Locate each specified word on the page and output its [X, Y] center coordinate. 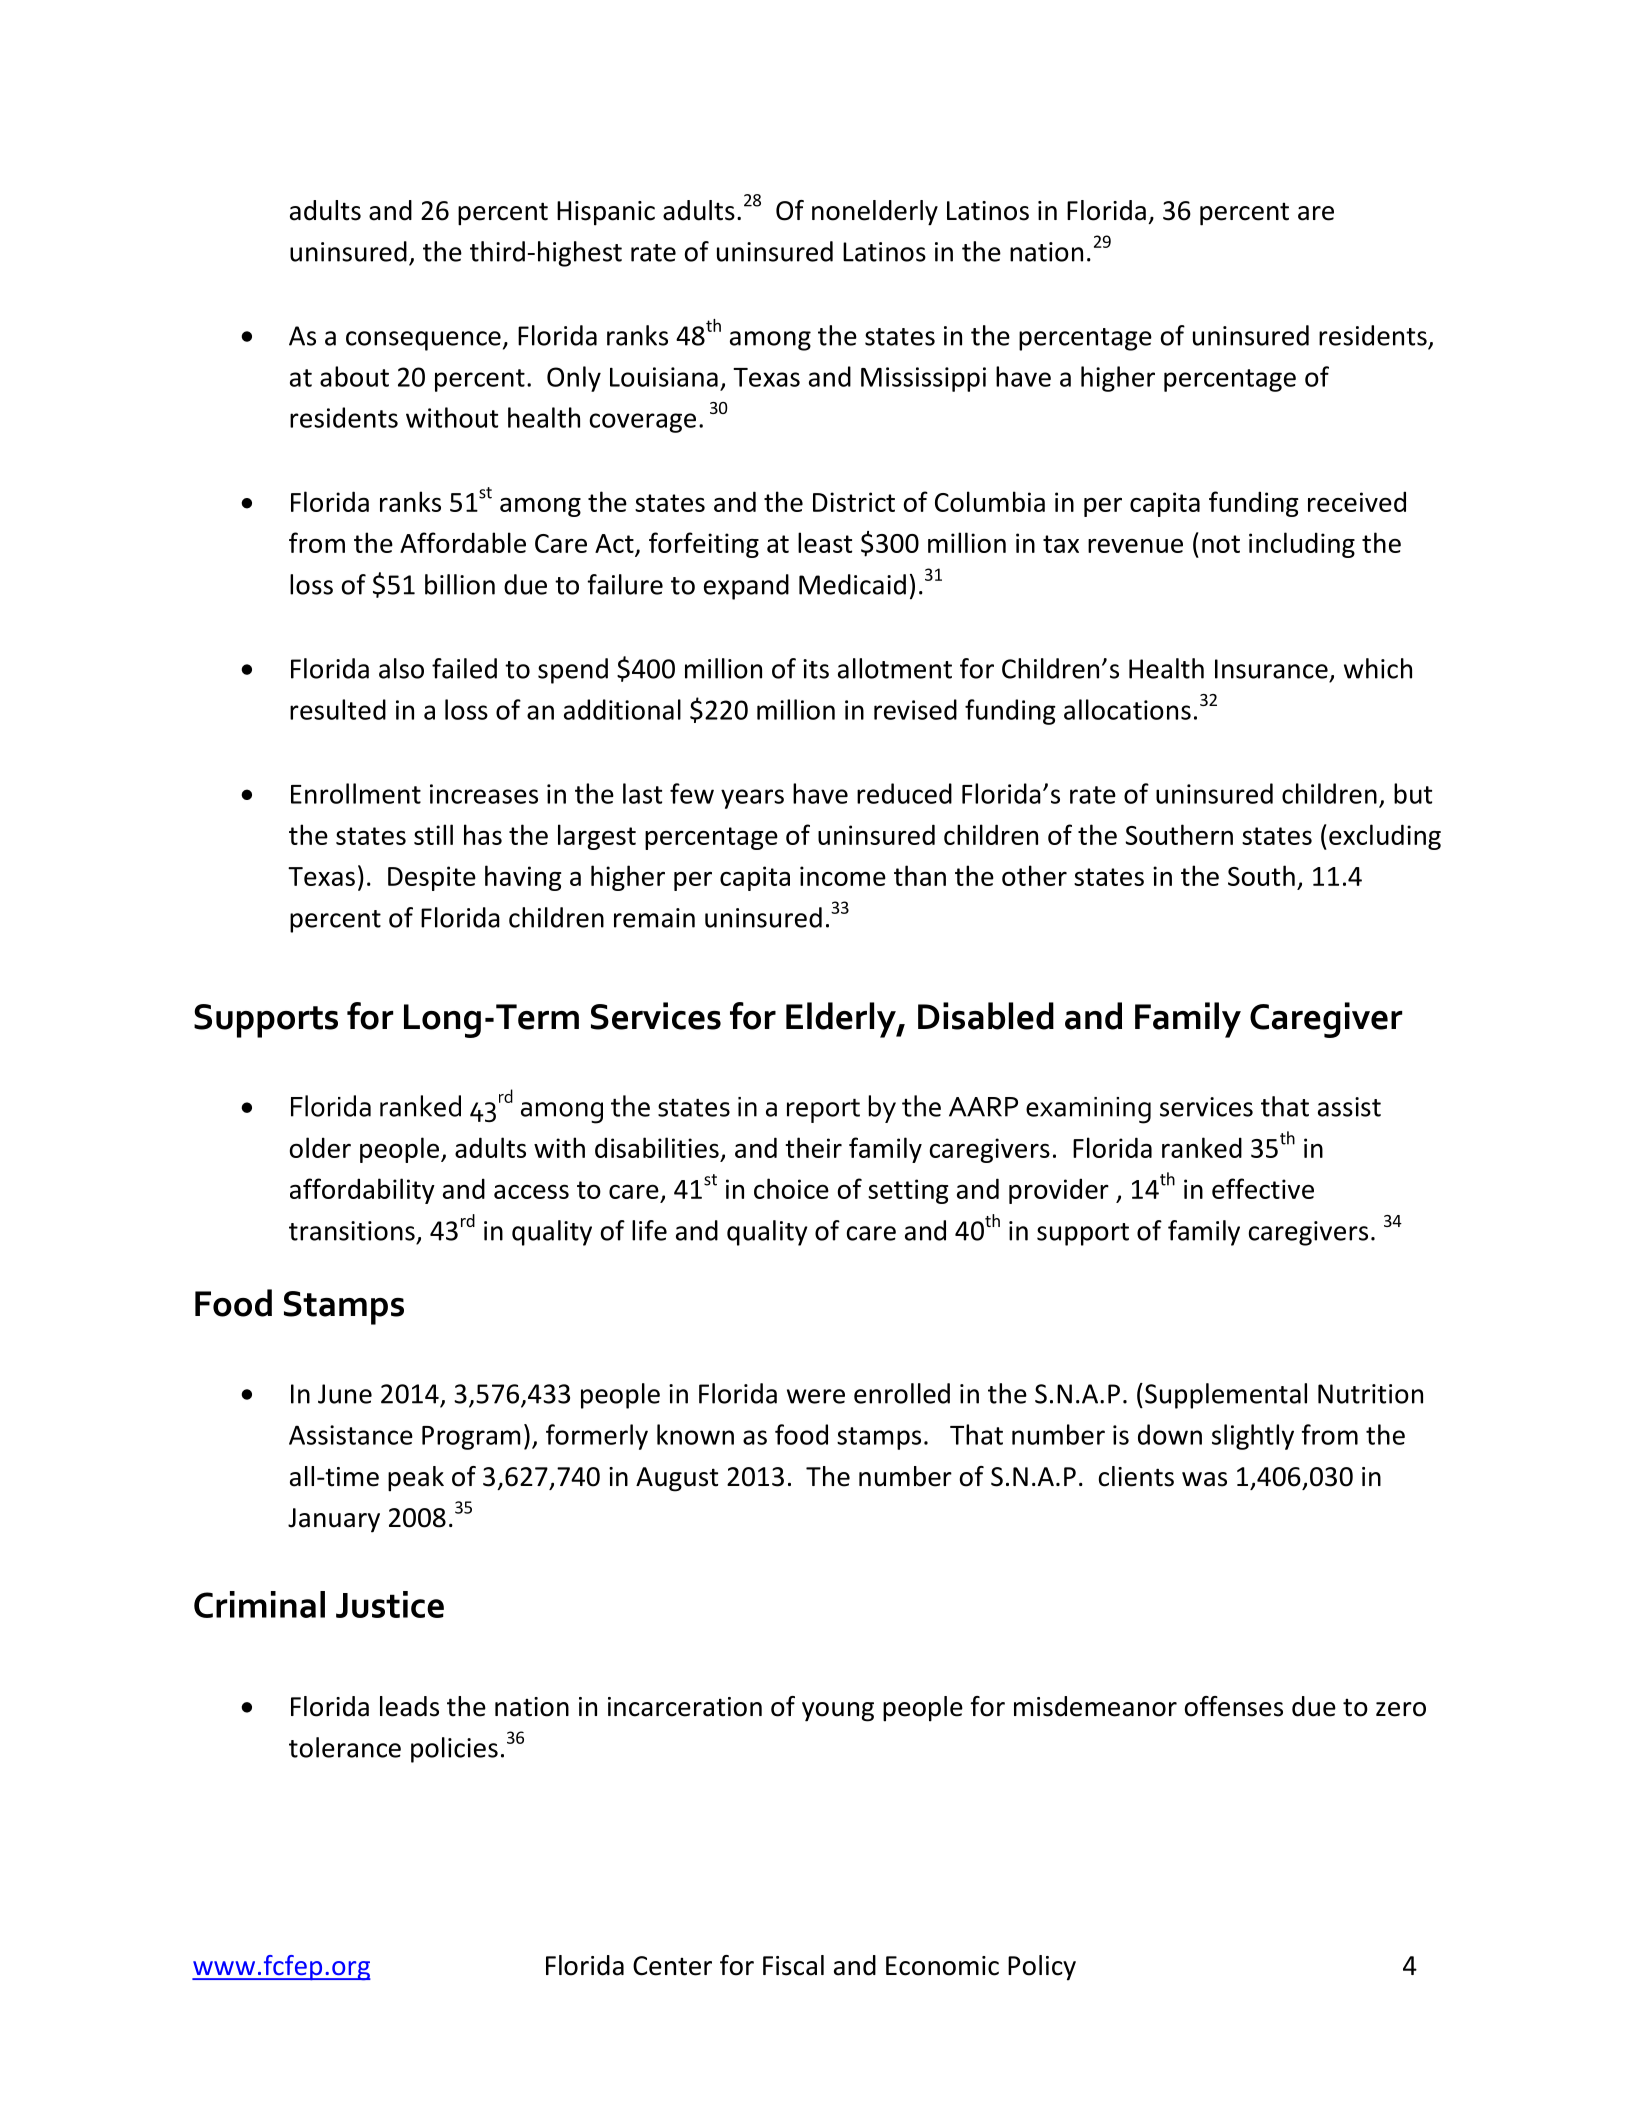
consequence [423, 341]
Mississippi [923, 379]
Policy [1042, 1968]
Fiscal [793, 1965]
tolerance [345, 1747]
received [1357, 501]
